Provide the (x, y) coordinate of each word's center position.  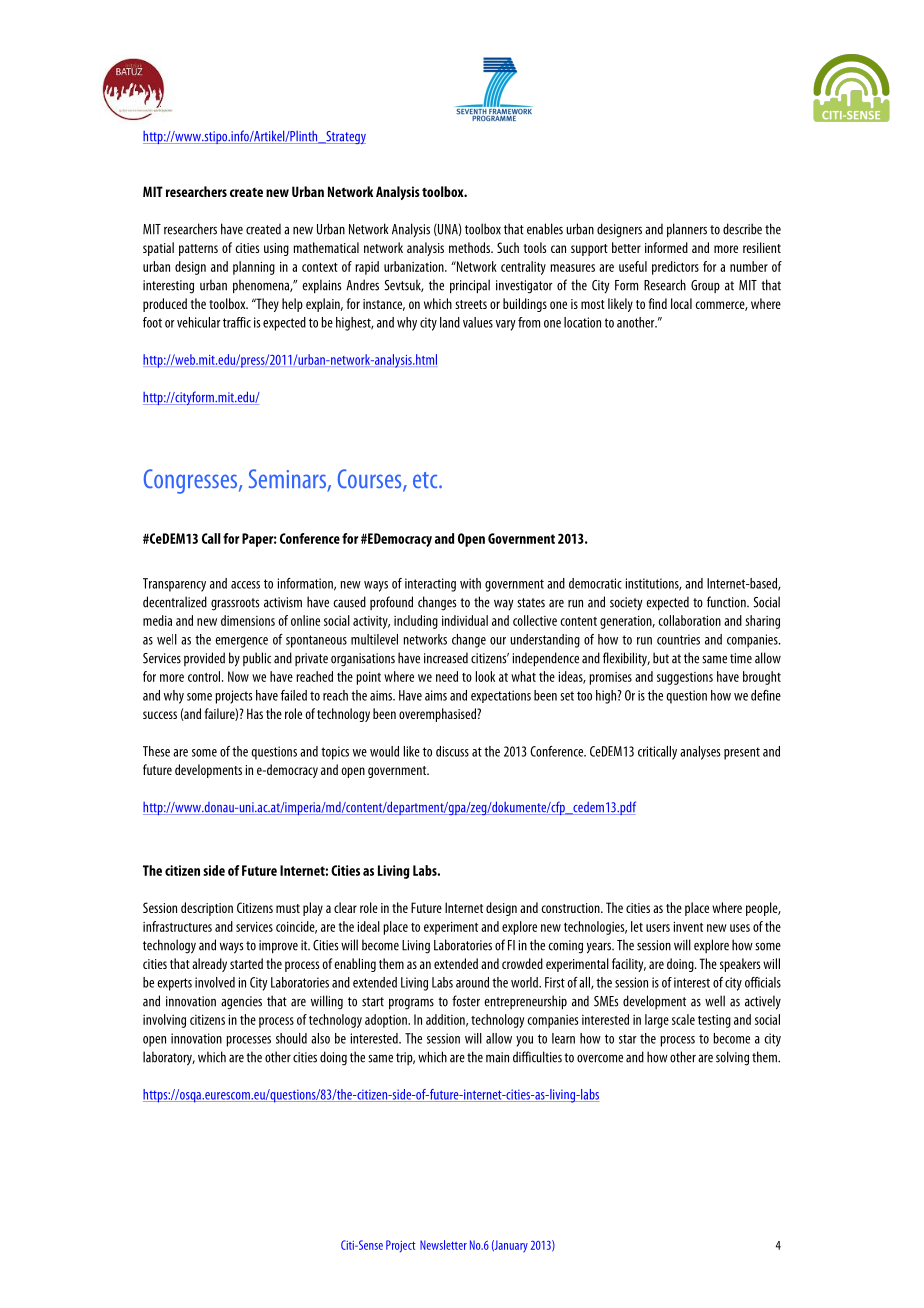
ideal (368, 926)
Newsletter (443, 1245)
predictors (675, 268)
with (470, 583)
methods (470, 247)
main (497, 1057)
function (727, 602)
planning (254, 268)
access (245, 585)
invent (688, 926)
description (207, 909)
